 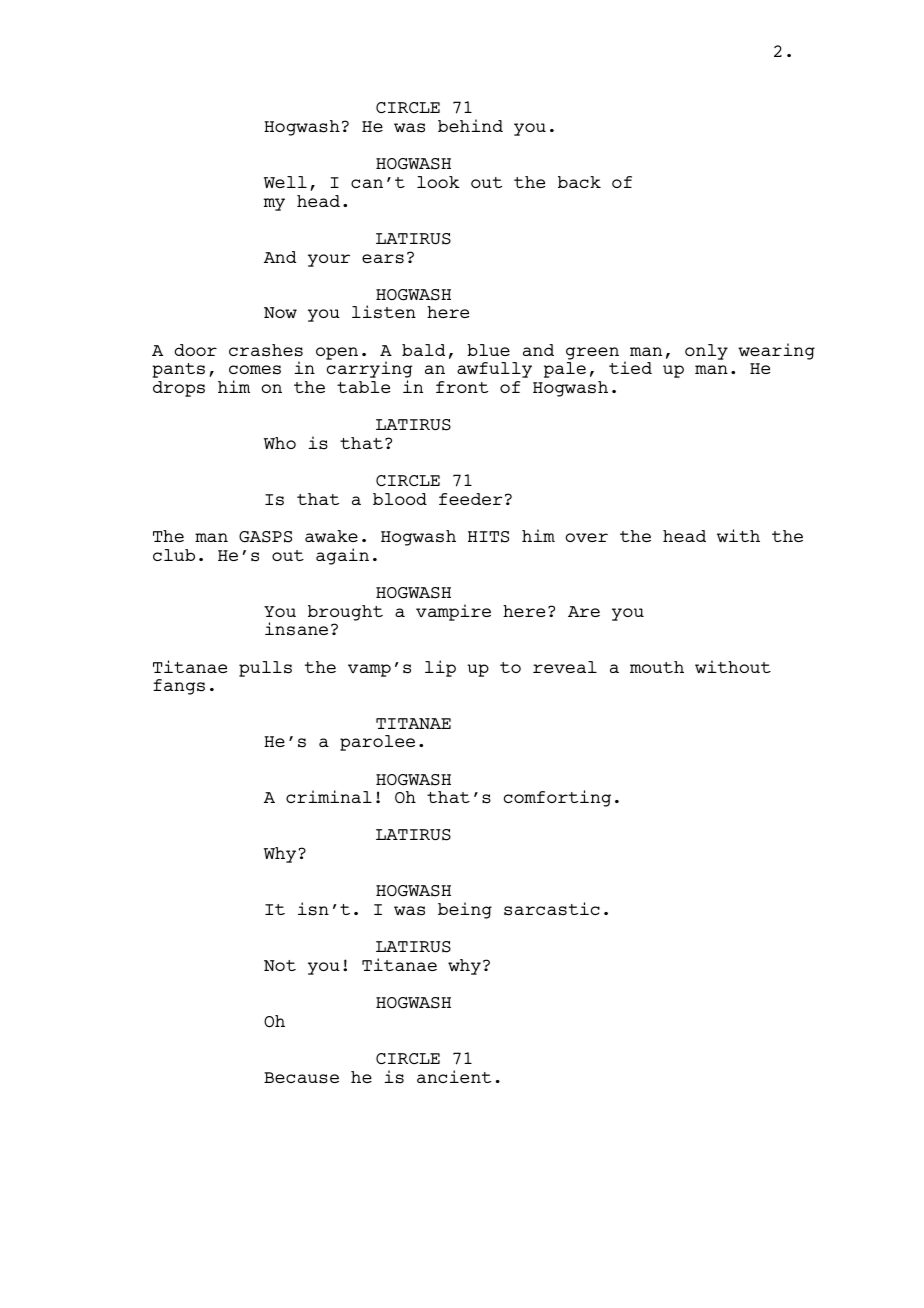 I want to click on front, so click(x=462, y=387).
